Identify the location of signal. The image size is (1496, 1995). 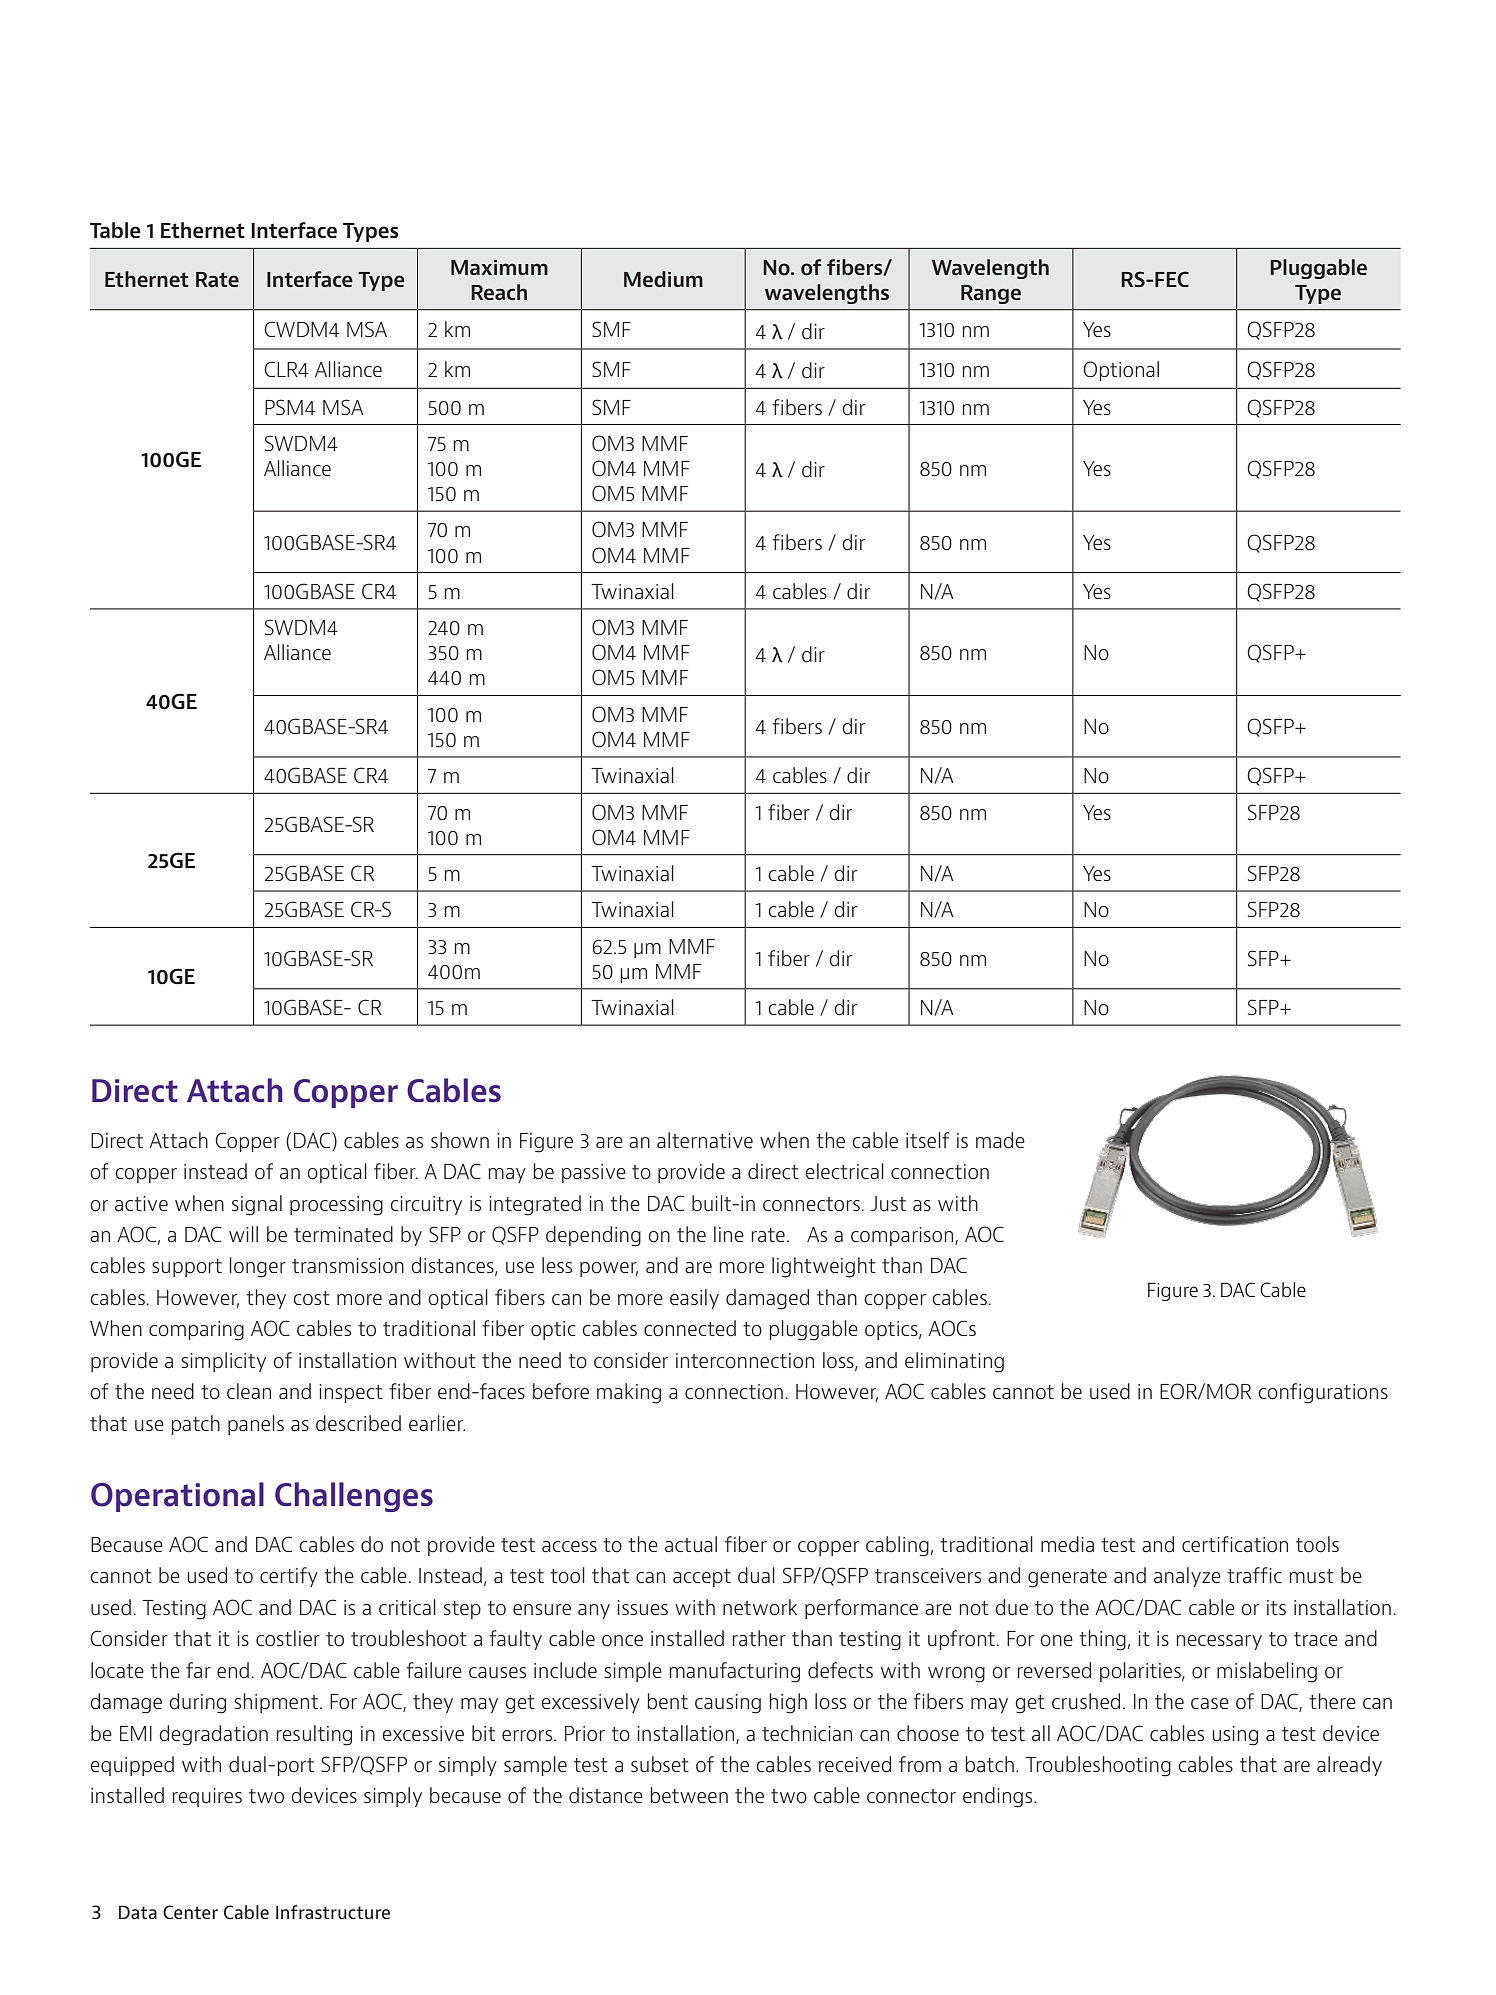
(257, 1205).
